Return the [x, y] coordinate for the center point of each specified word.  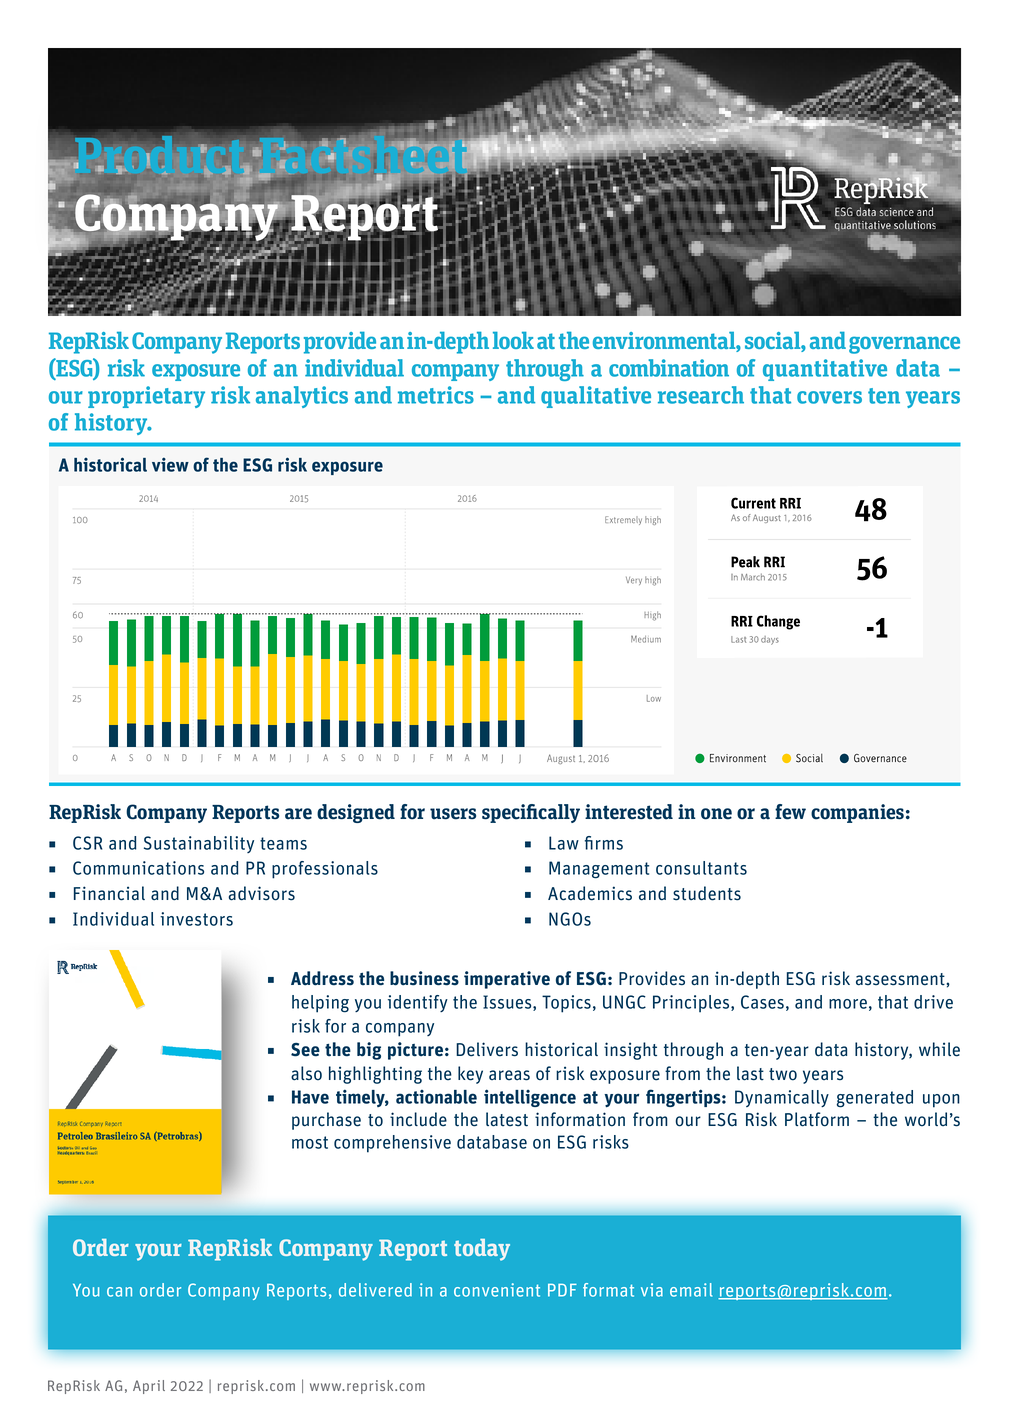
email [691, 1290]
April [149, 1387]
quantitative [825, 370]
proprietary [146, 397]
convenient [497, 1290]
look [513, 340]
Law [564, 843]
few [790, 812]
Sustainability [199, 844]
